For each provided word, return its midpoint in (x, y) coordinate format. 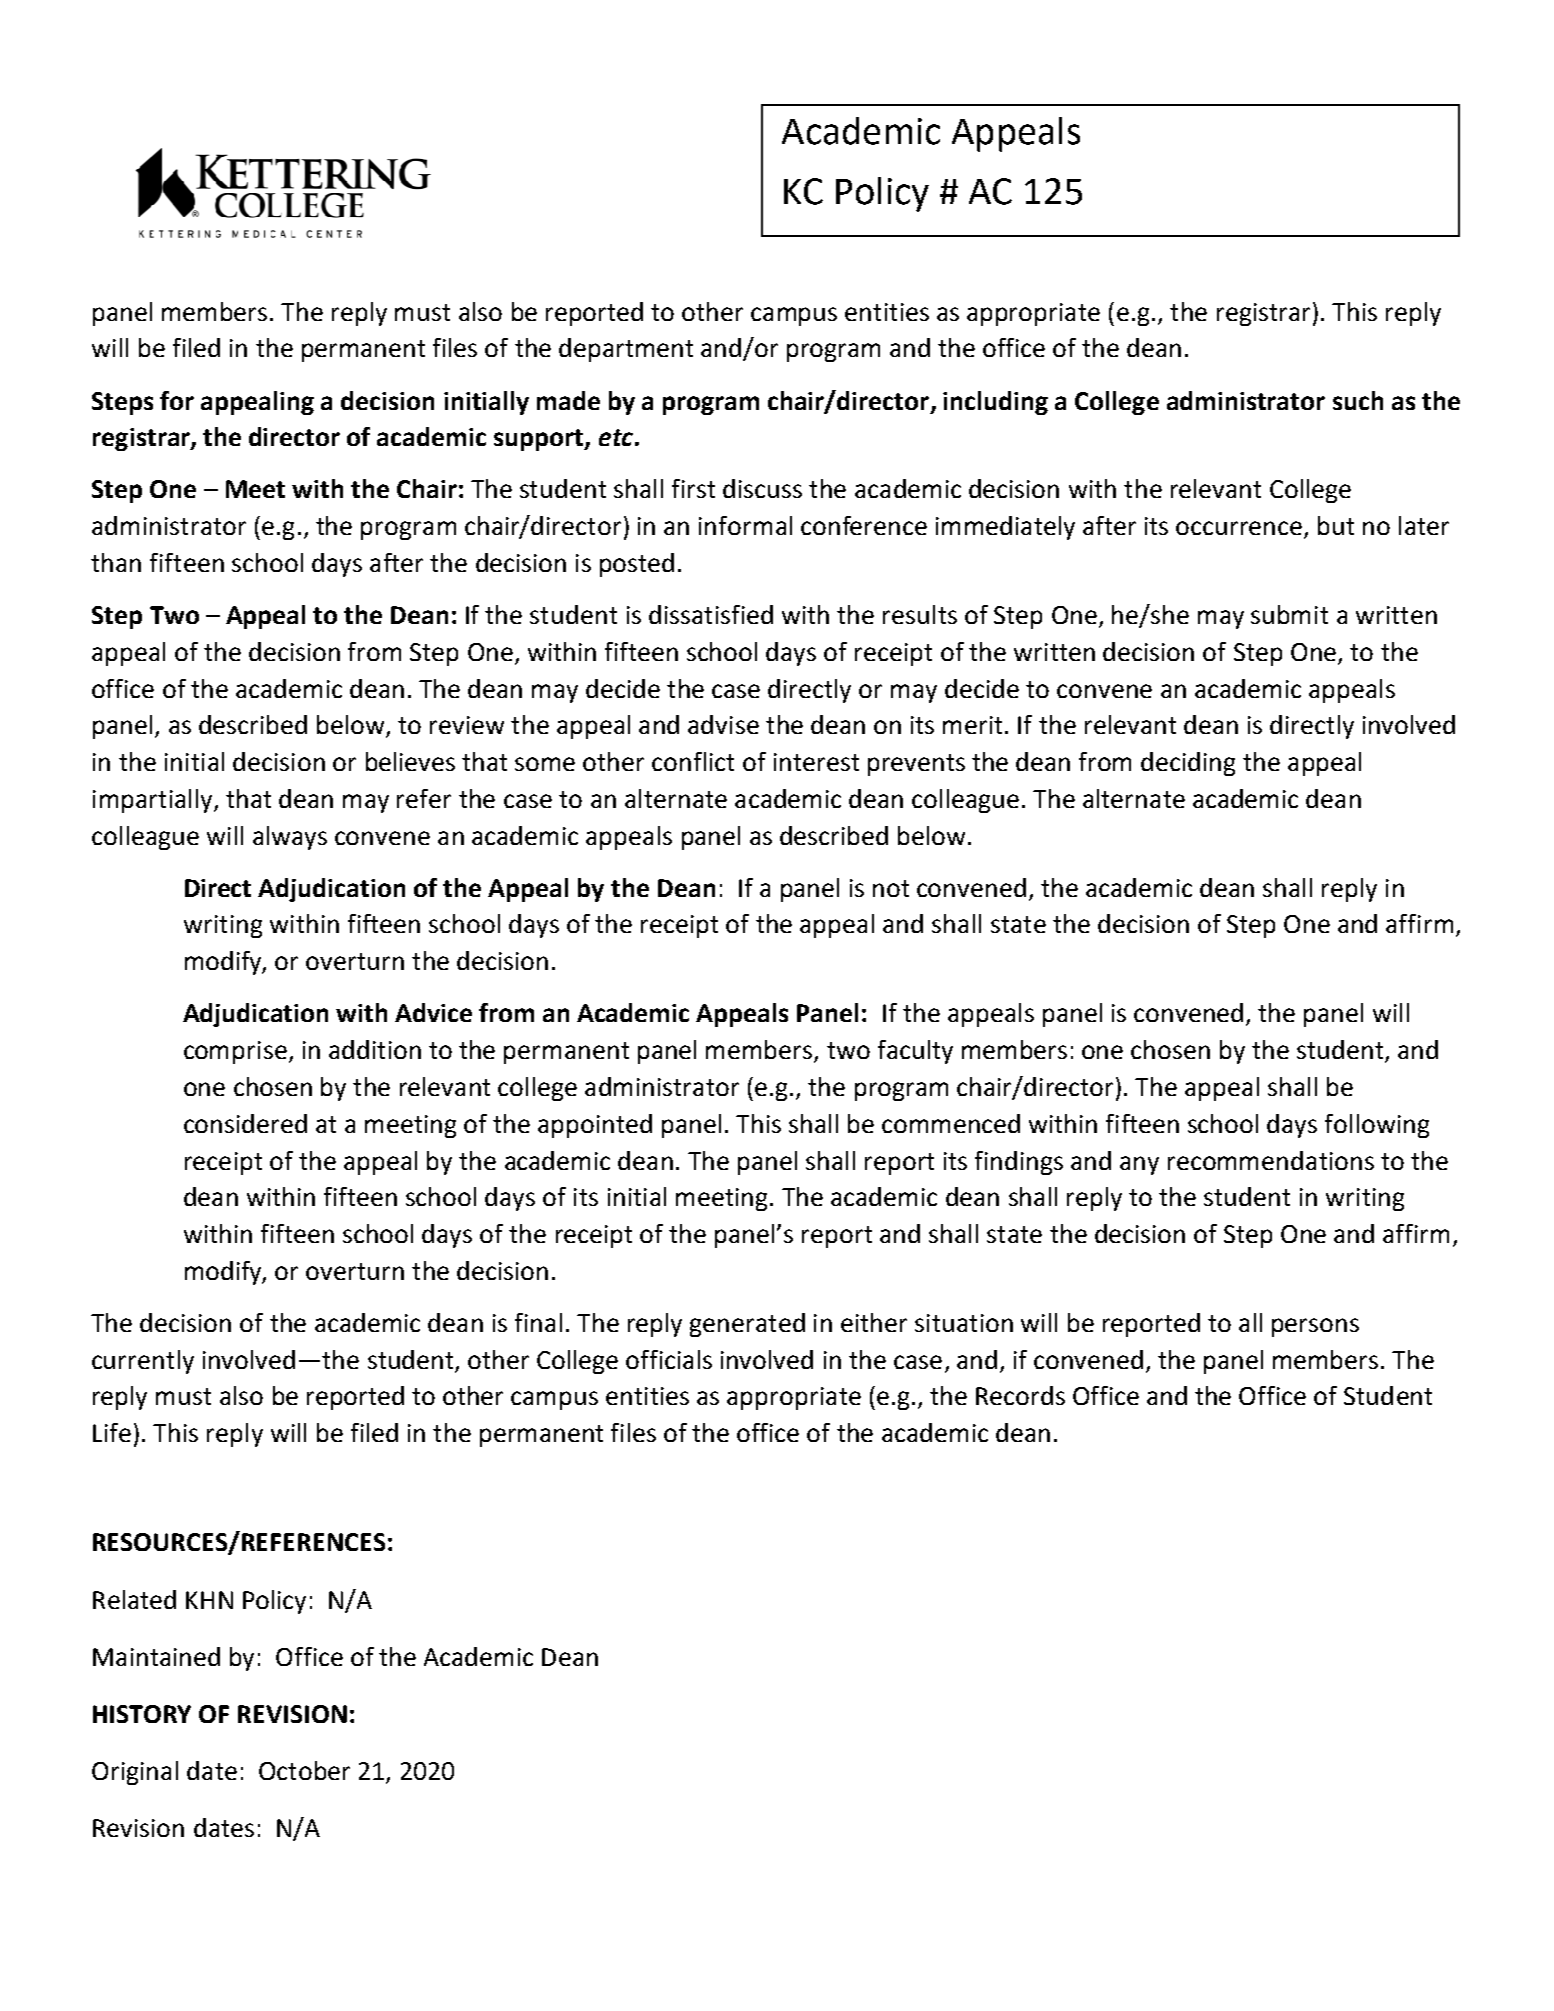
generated (747, 1325)
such (1358, 400)
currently (143, 1362)
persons (1315, 1327)
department (626, 350)
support (539, 440)
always (290, 838)
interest (816, 762)
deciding (1188, 764)
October (304, 1770)
